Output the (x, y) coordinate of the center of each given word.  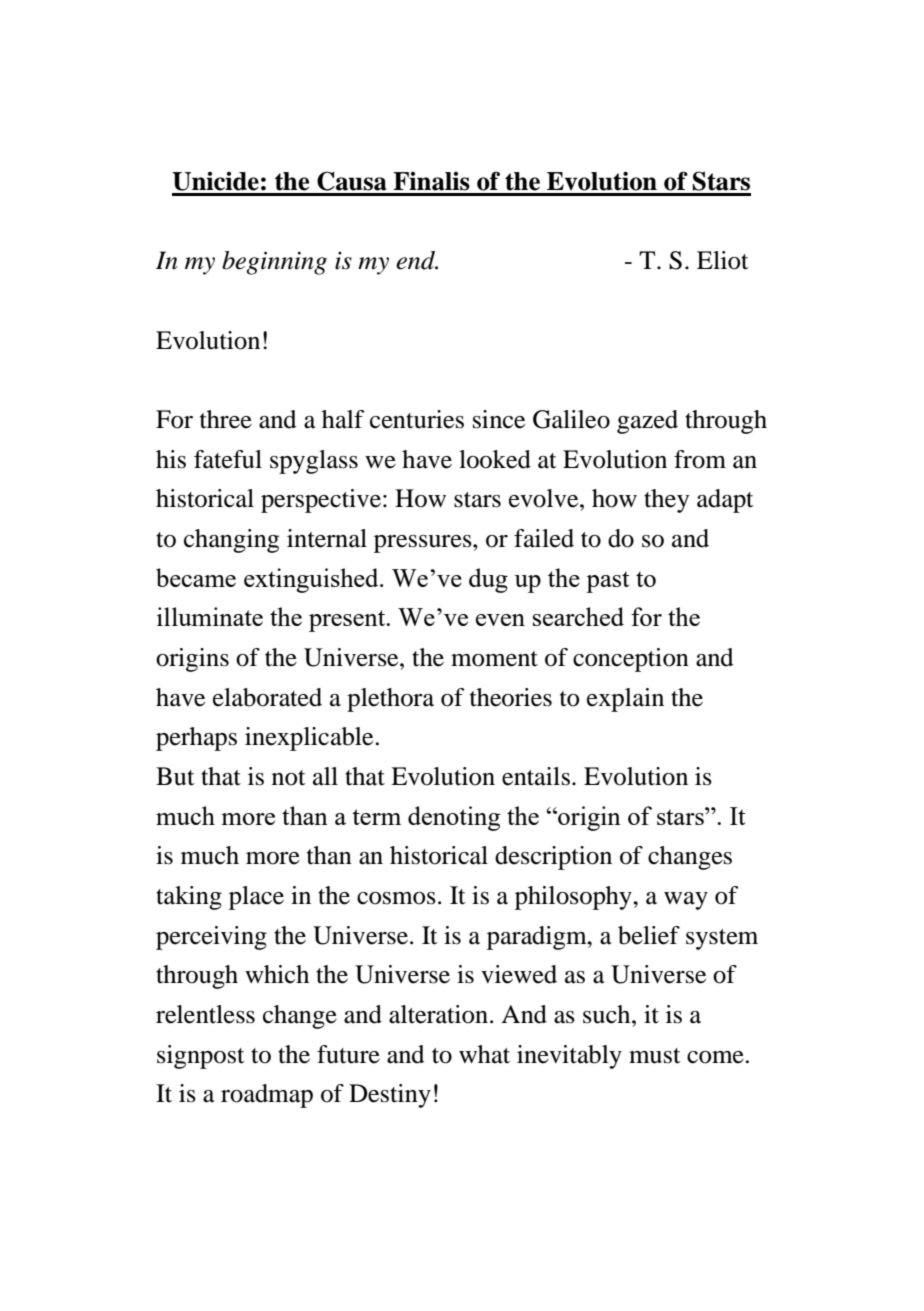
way (686, 901)
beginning (274, 263)
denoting (454, 818)
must (655, 1056)
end (417, 260)
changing (231, 541)
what (484, 1054)
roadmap (267, 1096)
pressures (424, 544)
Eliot (723, 260)
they (666, 501)
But (175, 776)
